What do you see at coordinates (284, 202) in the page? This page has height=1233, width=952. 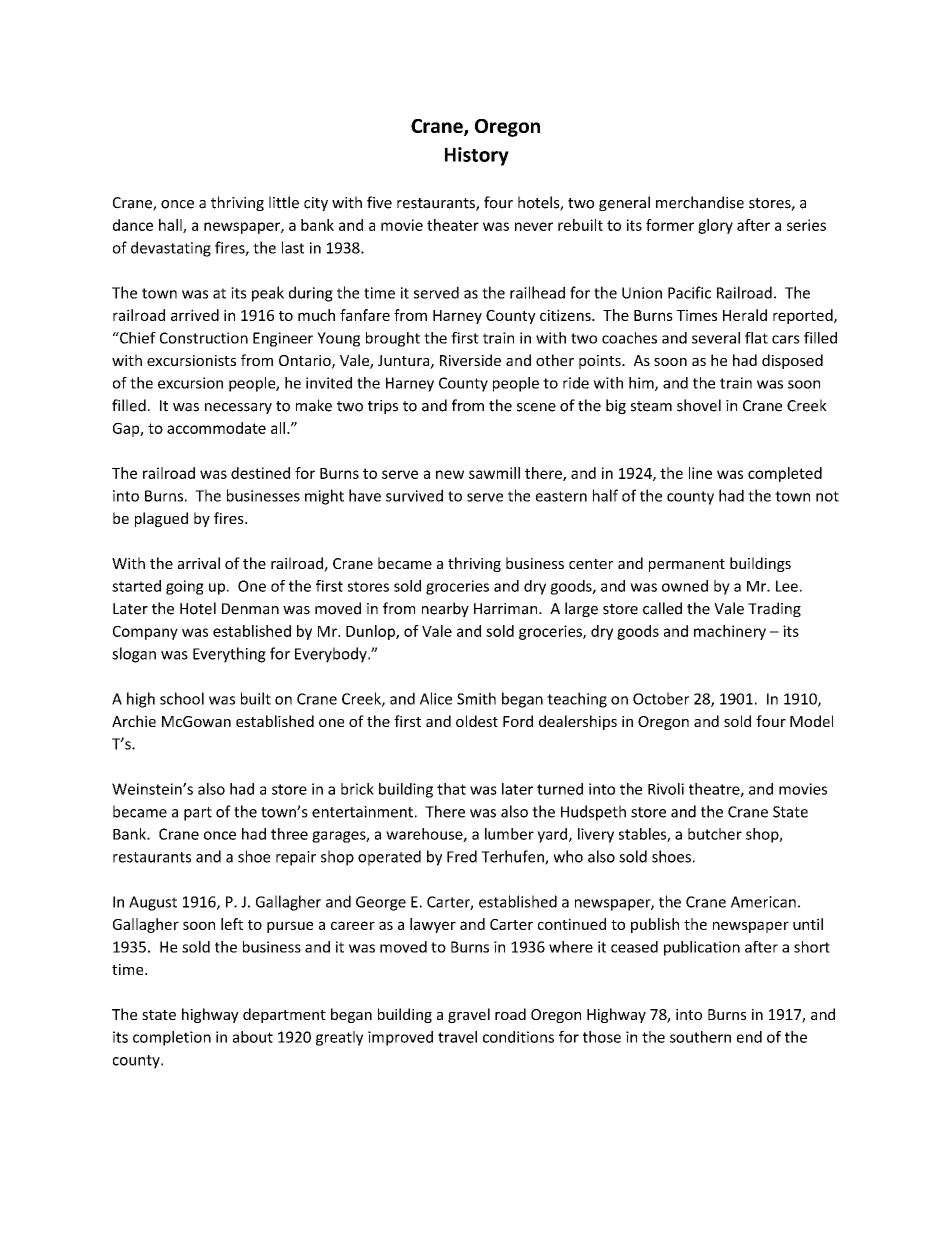 I see `little` at bounding box center [284, 202].
